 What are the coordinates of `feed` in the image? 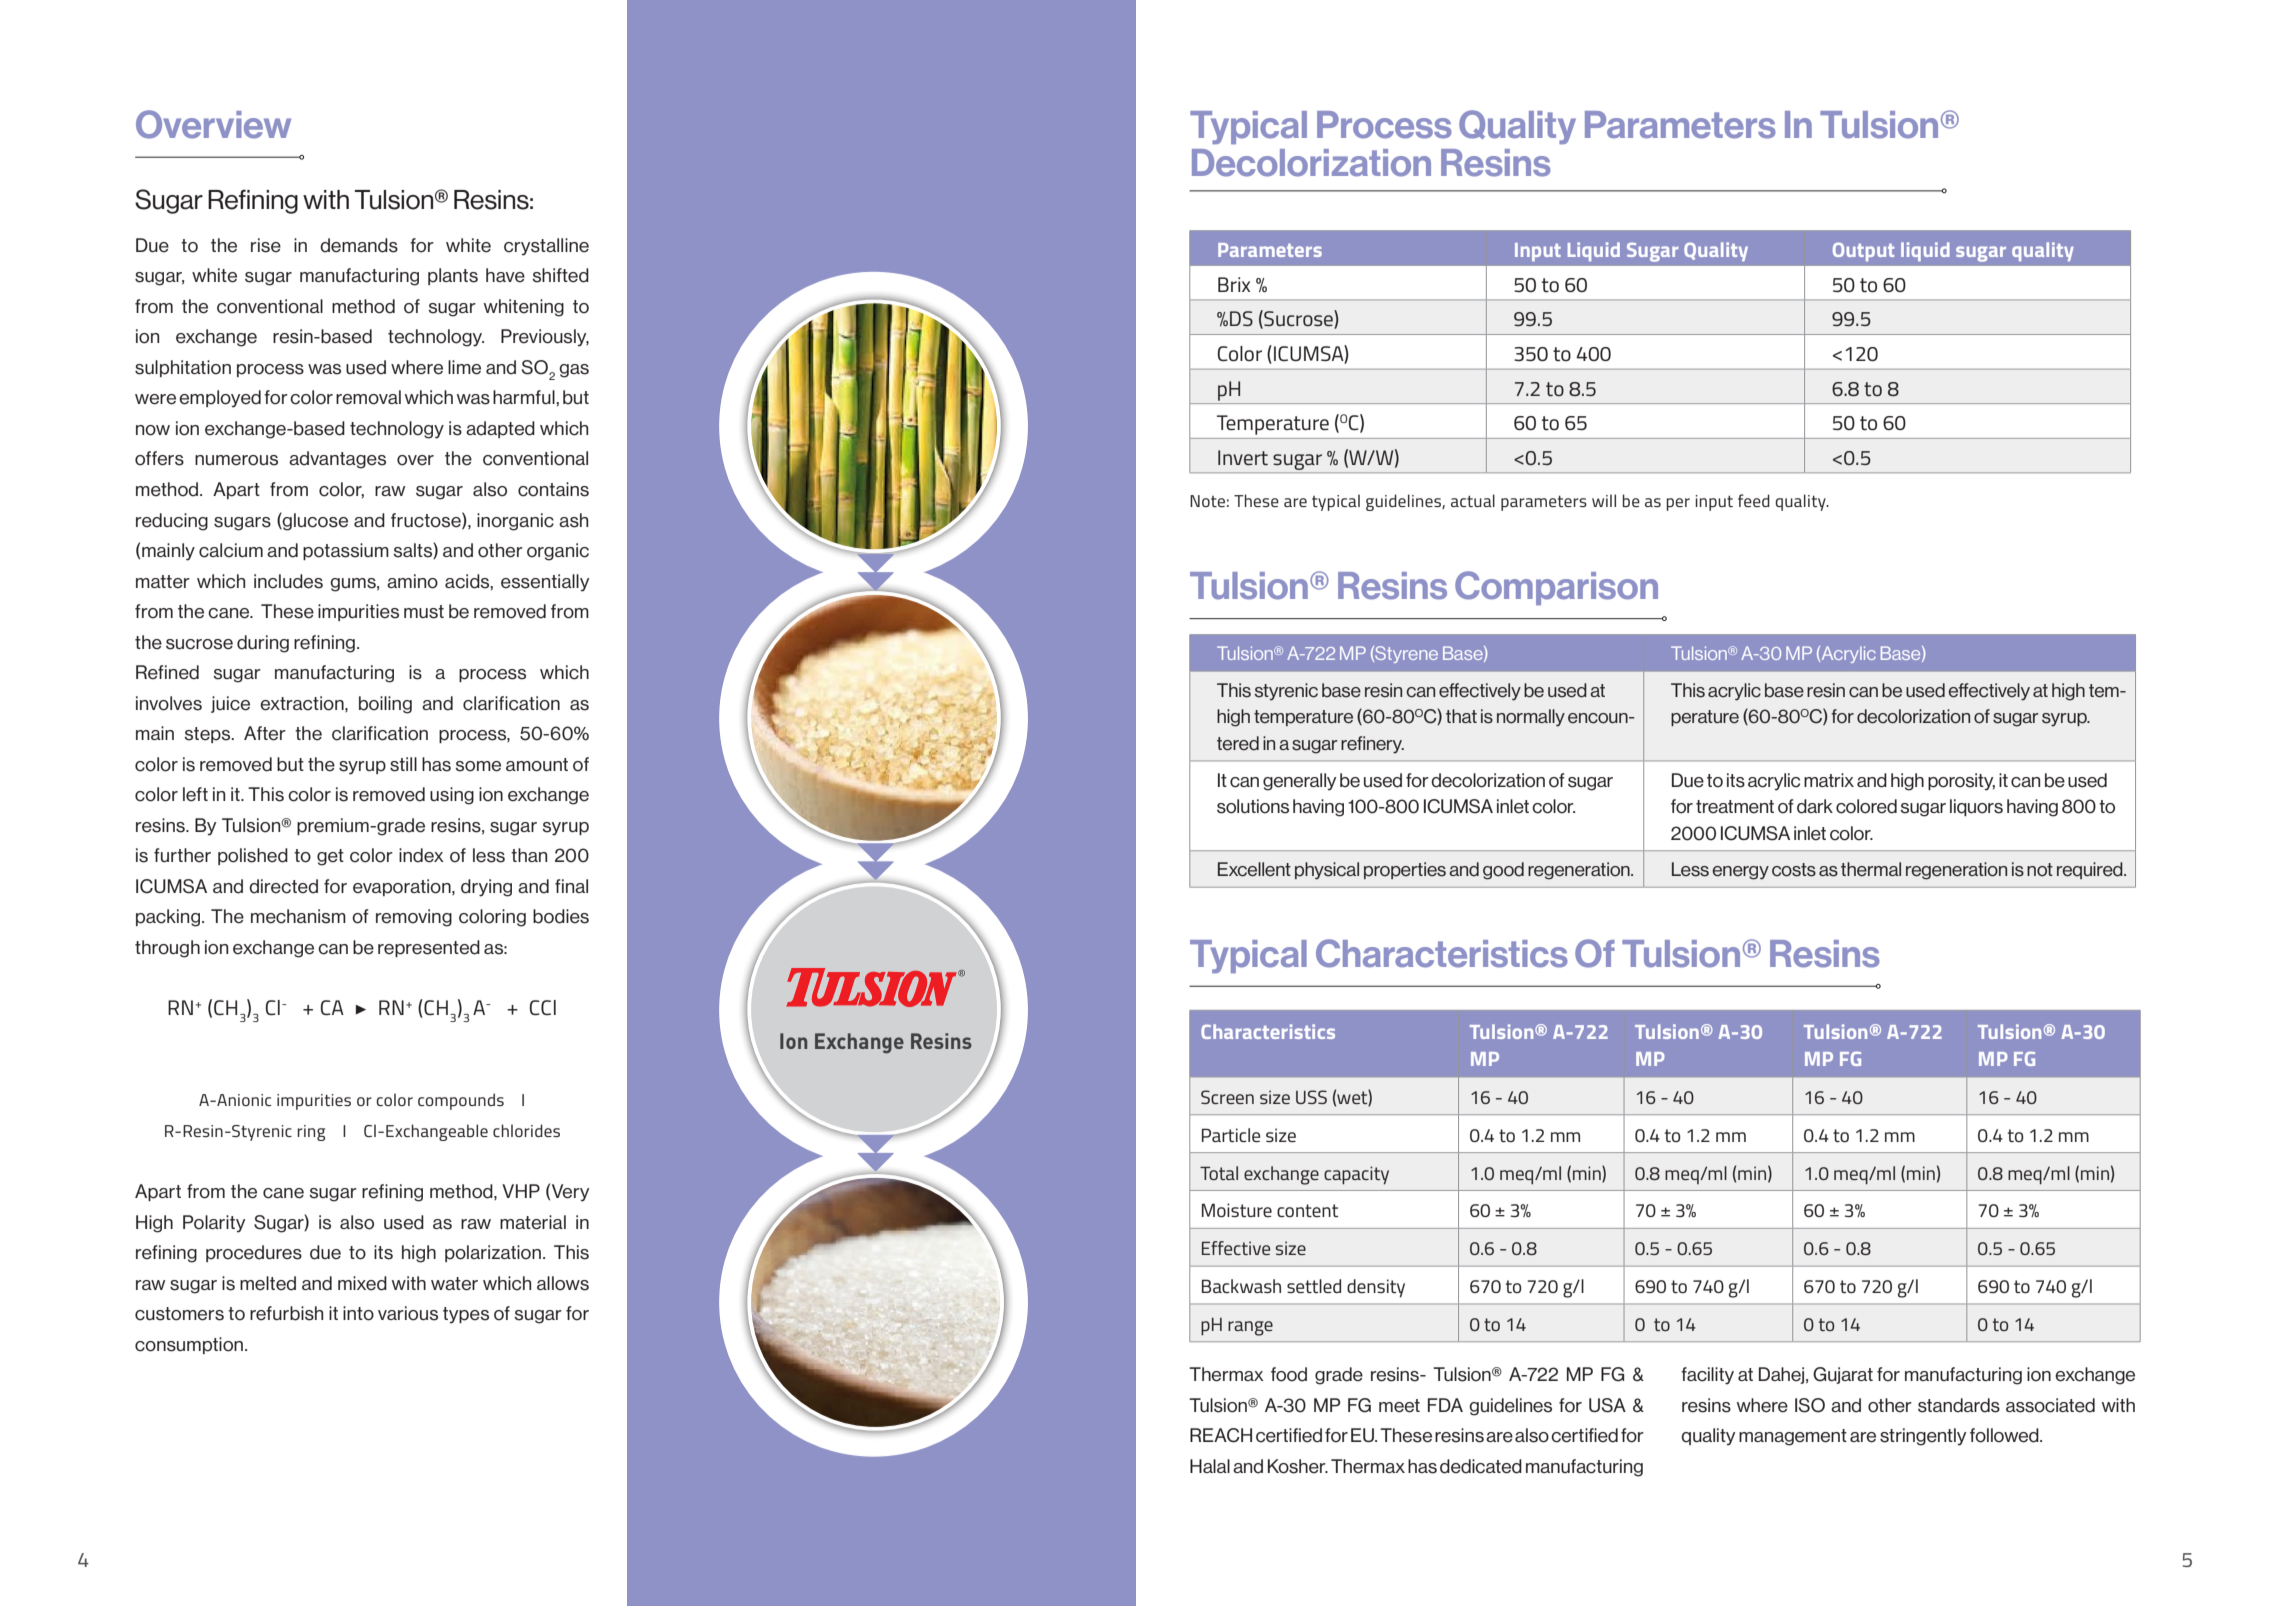 It's located at (1754, 500).
